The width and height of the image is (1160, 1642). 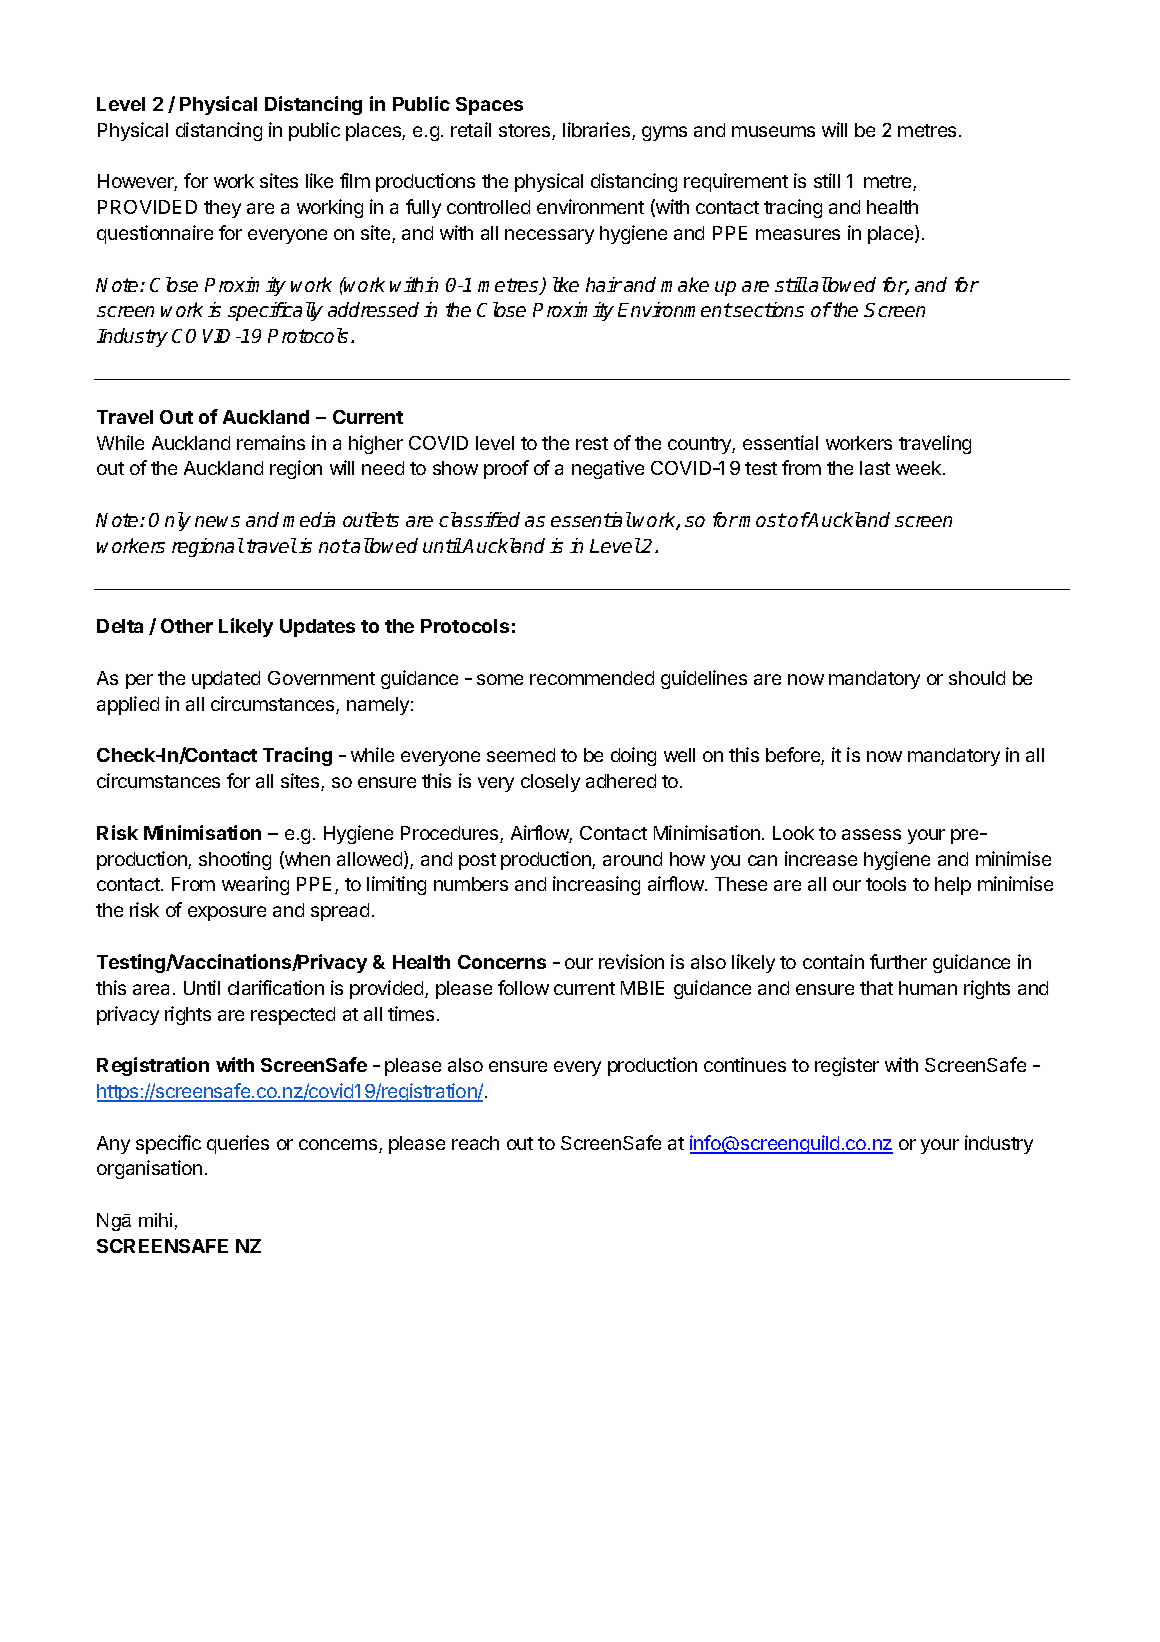 What do you see at coordinates (255, 885) in the image?
I see `wearing` at bounding box center [255, 885].
